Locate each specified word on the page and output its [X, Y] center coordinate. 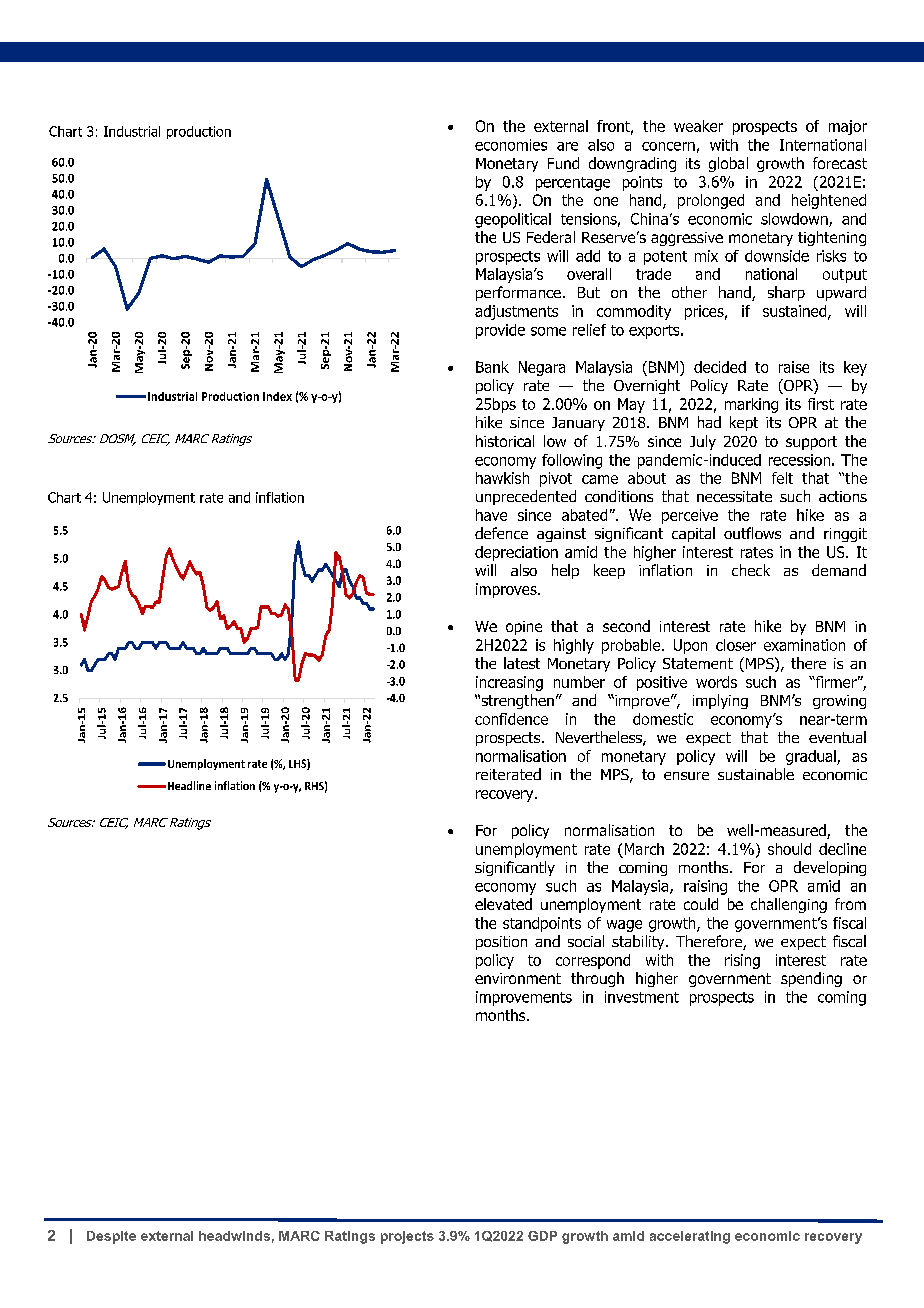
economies [511, 145]
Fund [563, 163]
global [728, 164]
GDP [542, 1236]
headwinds [234, 1236]
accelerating [690, 1237]
